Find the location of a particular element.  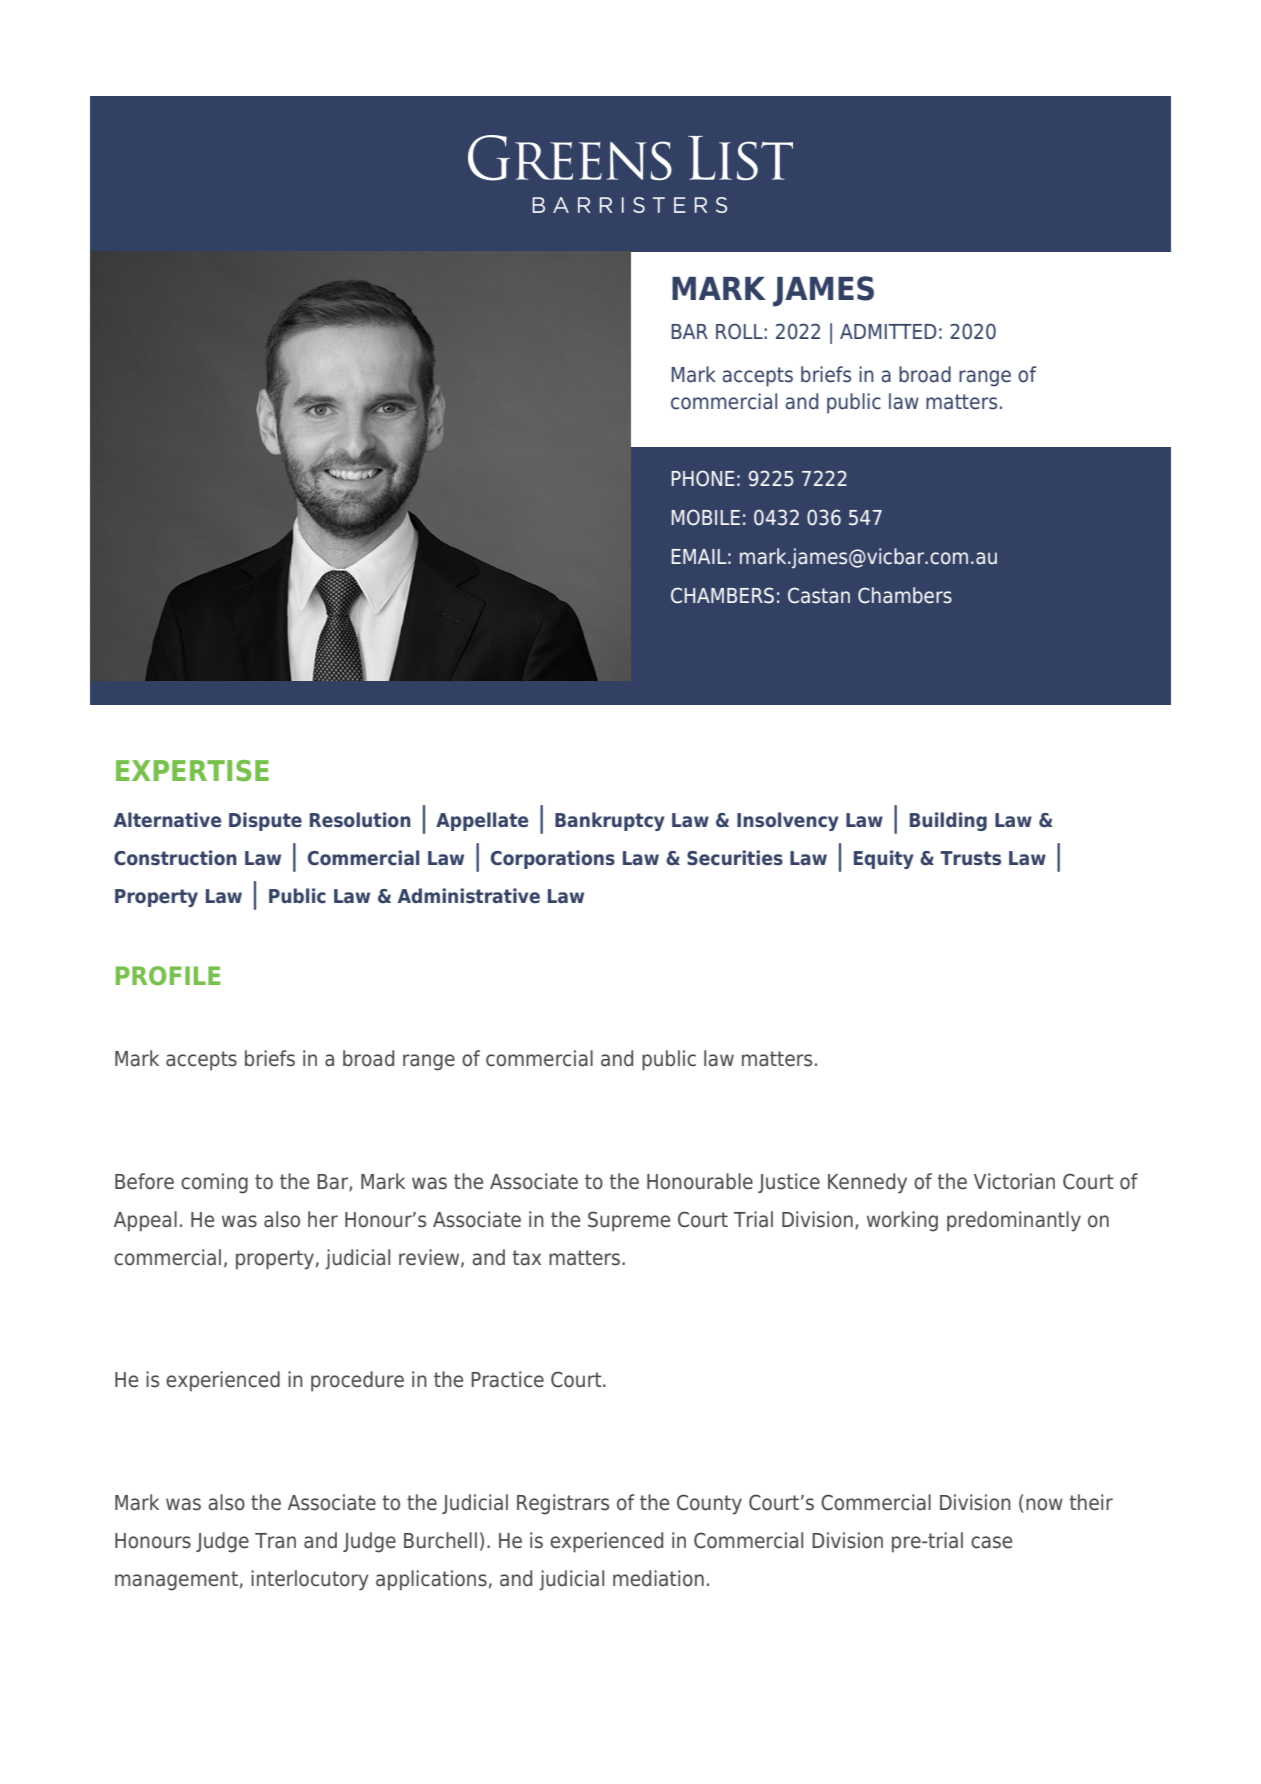

PHONE is located at coordinates (703, 478).
